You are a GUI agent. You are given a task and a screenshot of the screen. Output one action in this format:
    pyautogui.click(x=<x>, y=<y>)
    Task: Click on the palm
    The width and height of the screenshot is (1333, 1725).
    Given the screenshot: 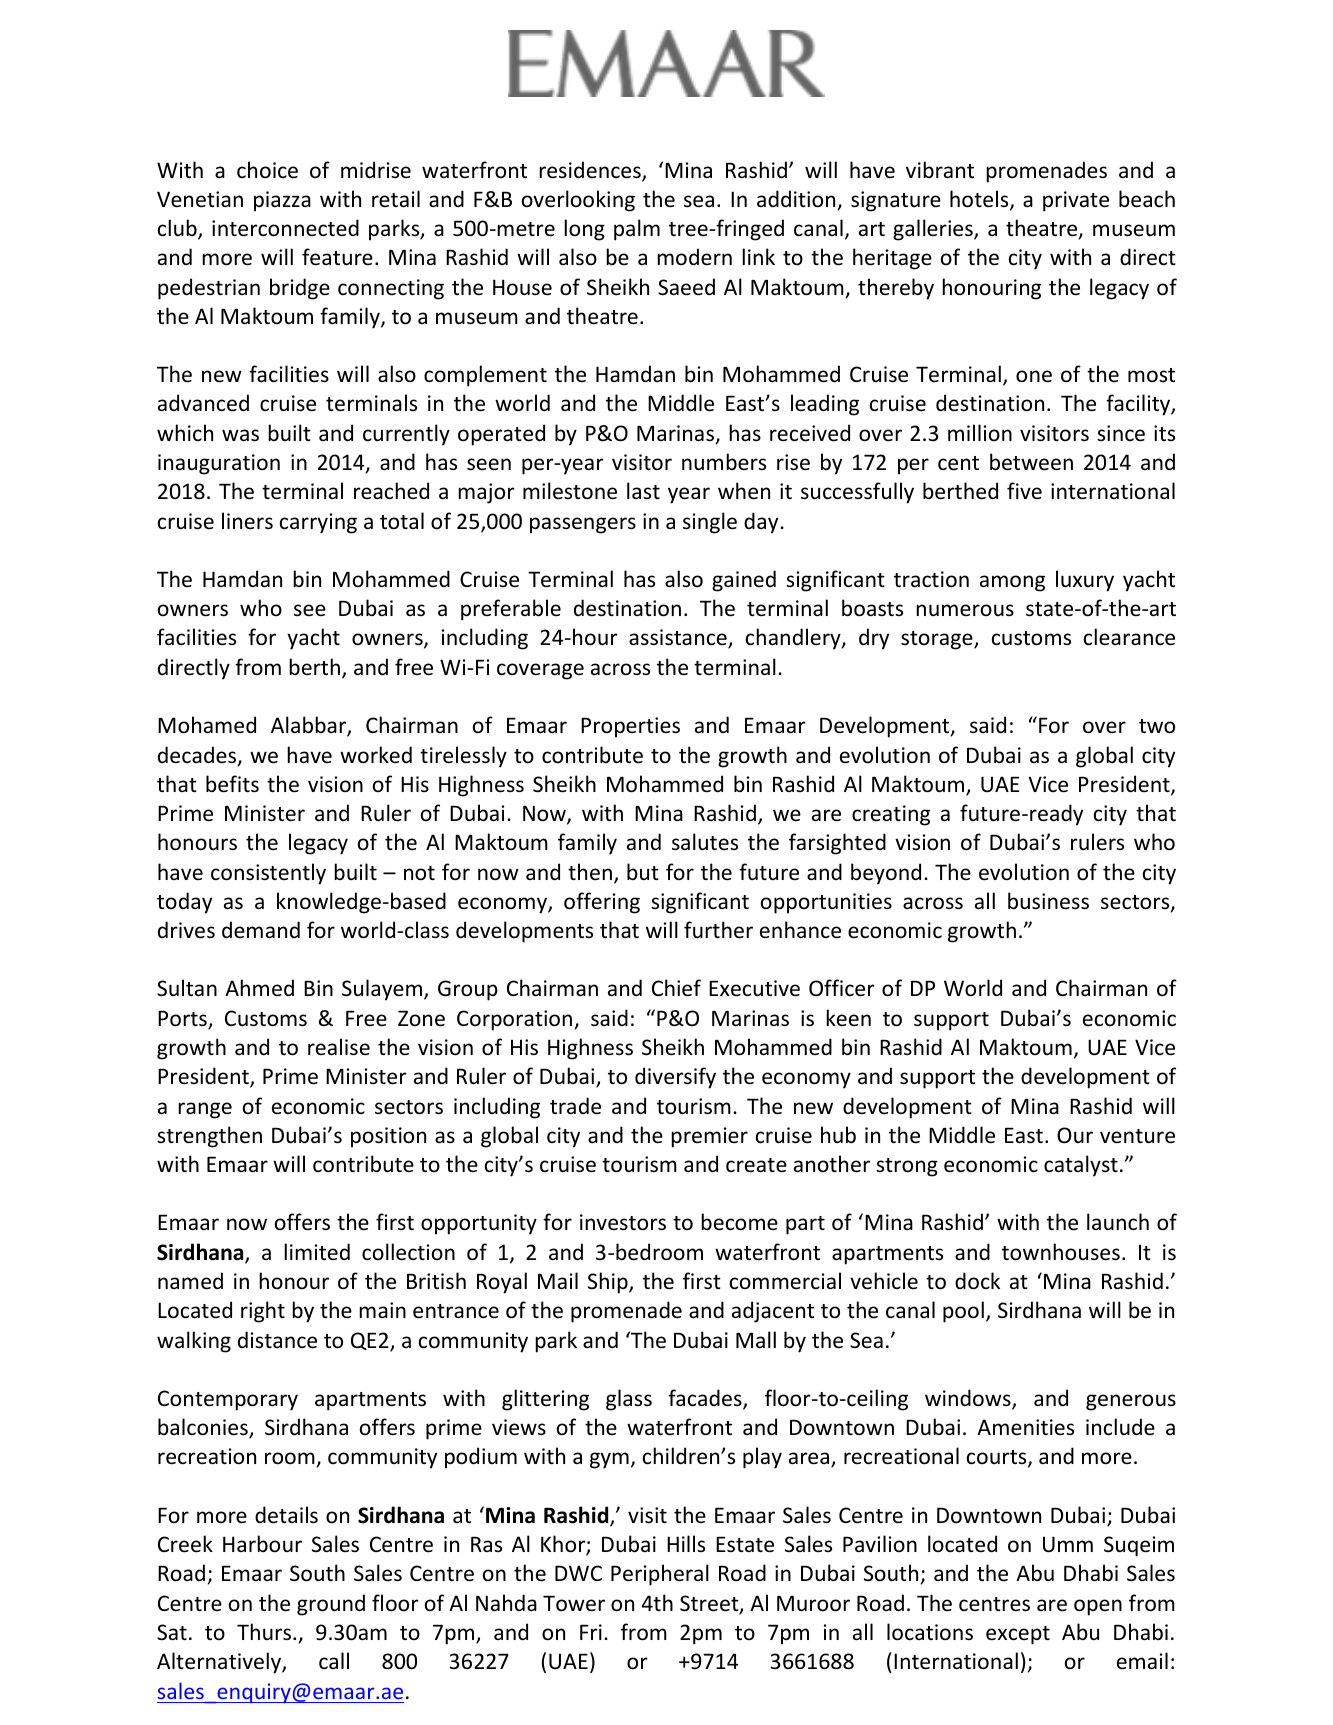 What is the action you would take?
    pyautogui.click(x=637, y=230)
